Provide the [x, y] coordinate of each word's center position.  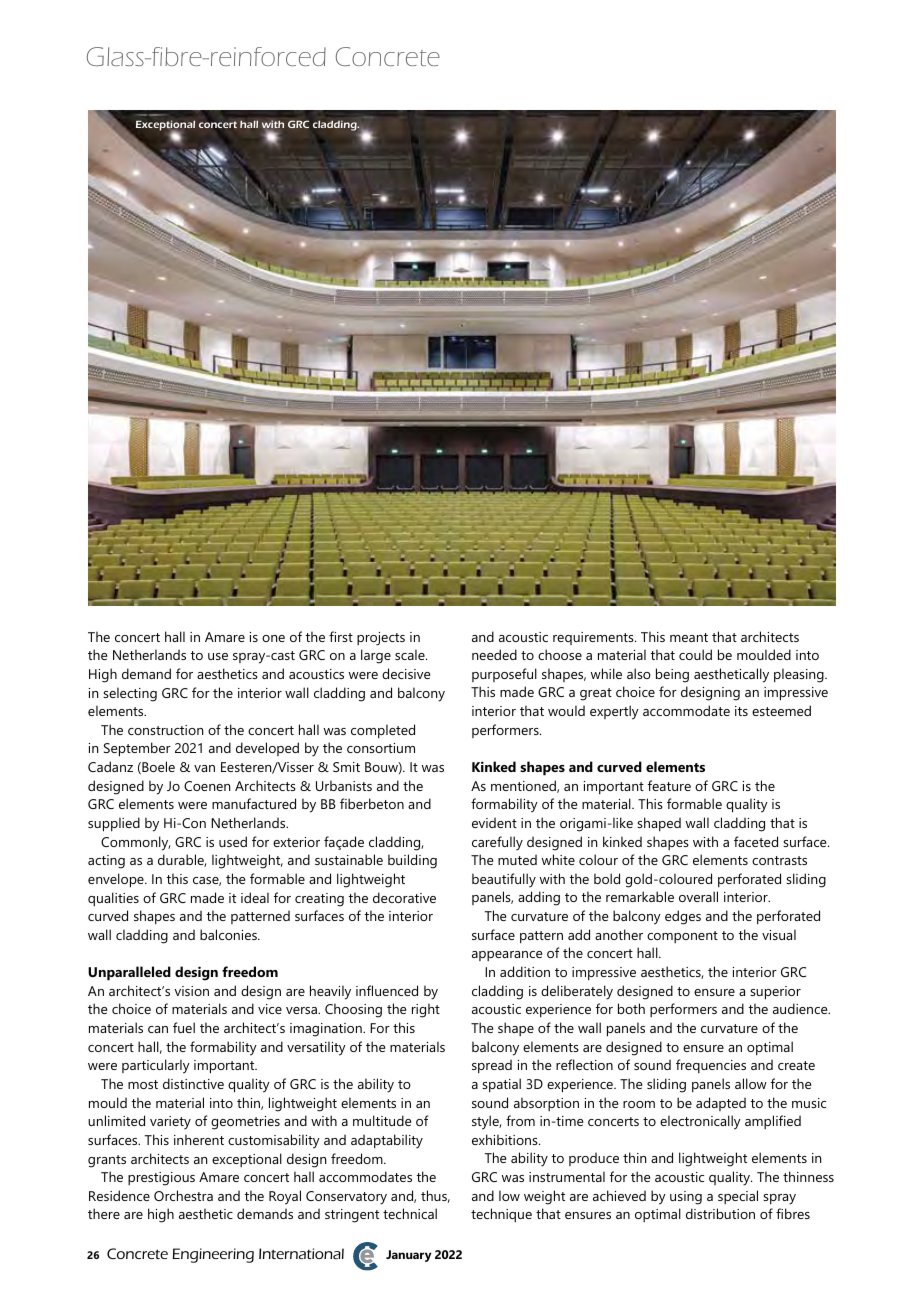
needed [494, 654]
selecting [130, 694]
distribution [720, 1213]
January [409, 1256]
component [682, 937]
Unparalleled [129, 973]
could [695, 654]
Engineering [213, 1255]
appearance [507, 956]
